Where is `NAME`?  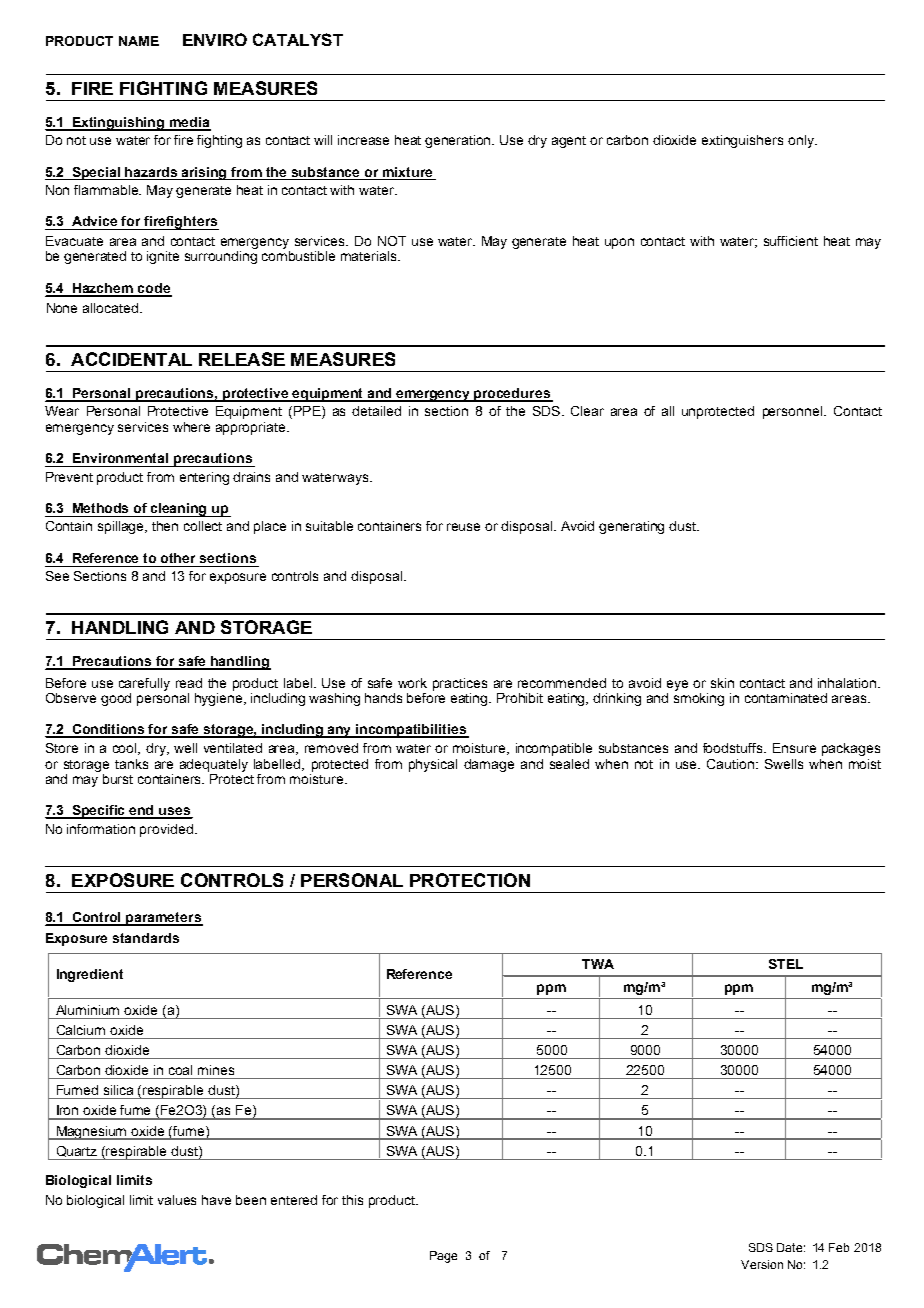
NAME is located at coordinates (139, 41).
